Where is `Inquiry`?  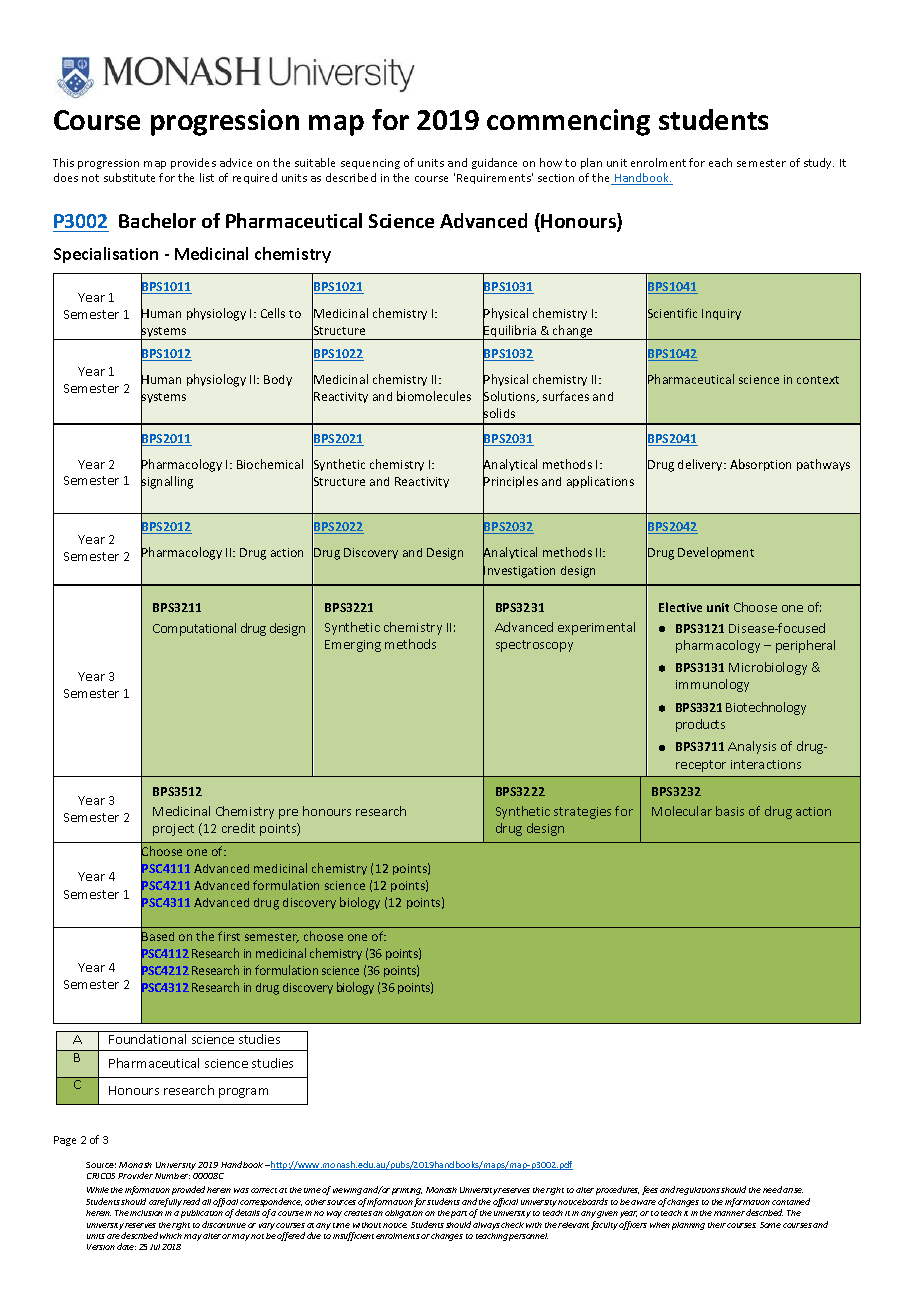
Inquiry is located at coordinates (721, 314).
